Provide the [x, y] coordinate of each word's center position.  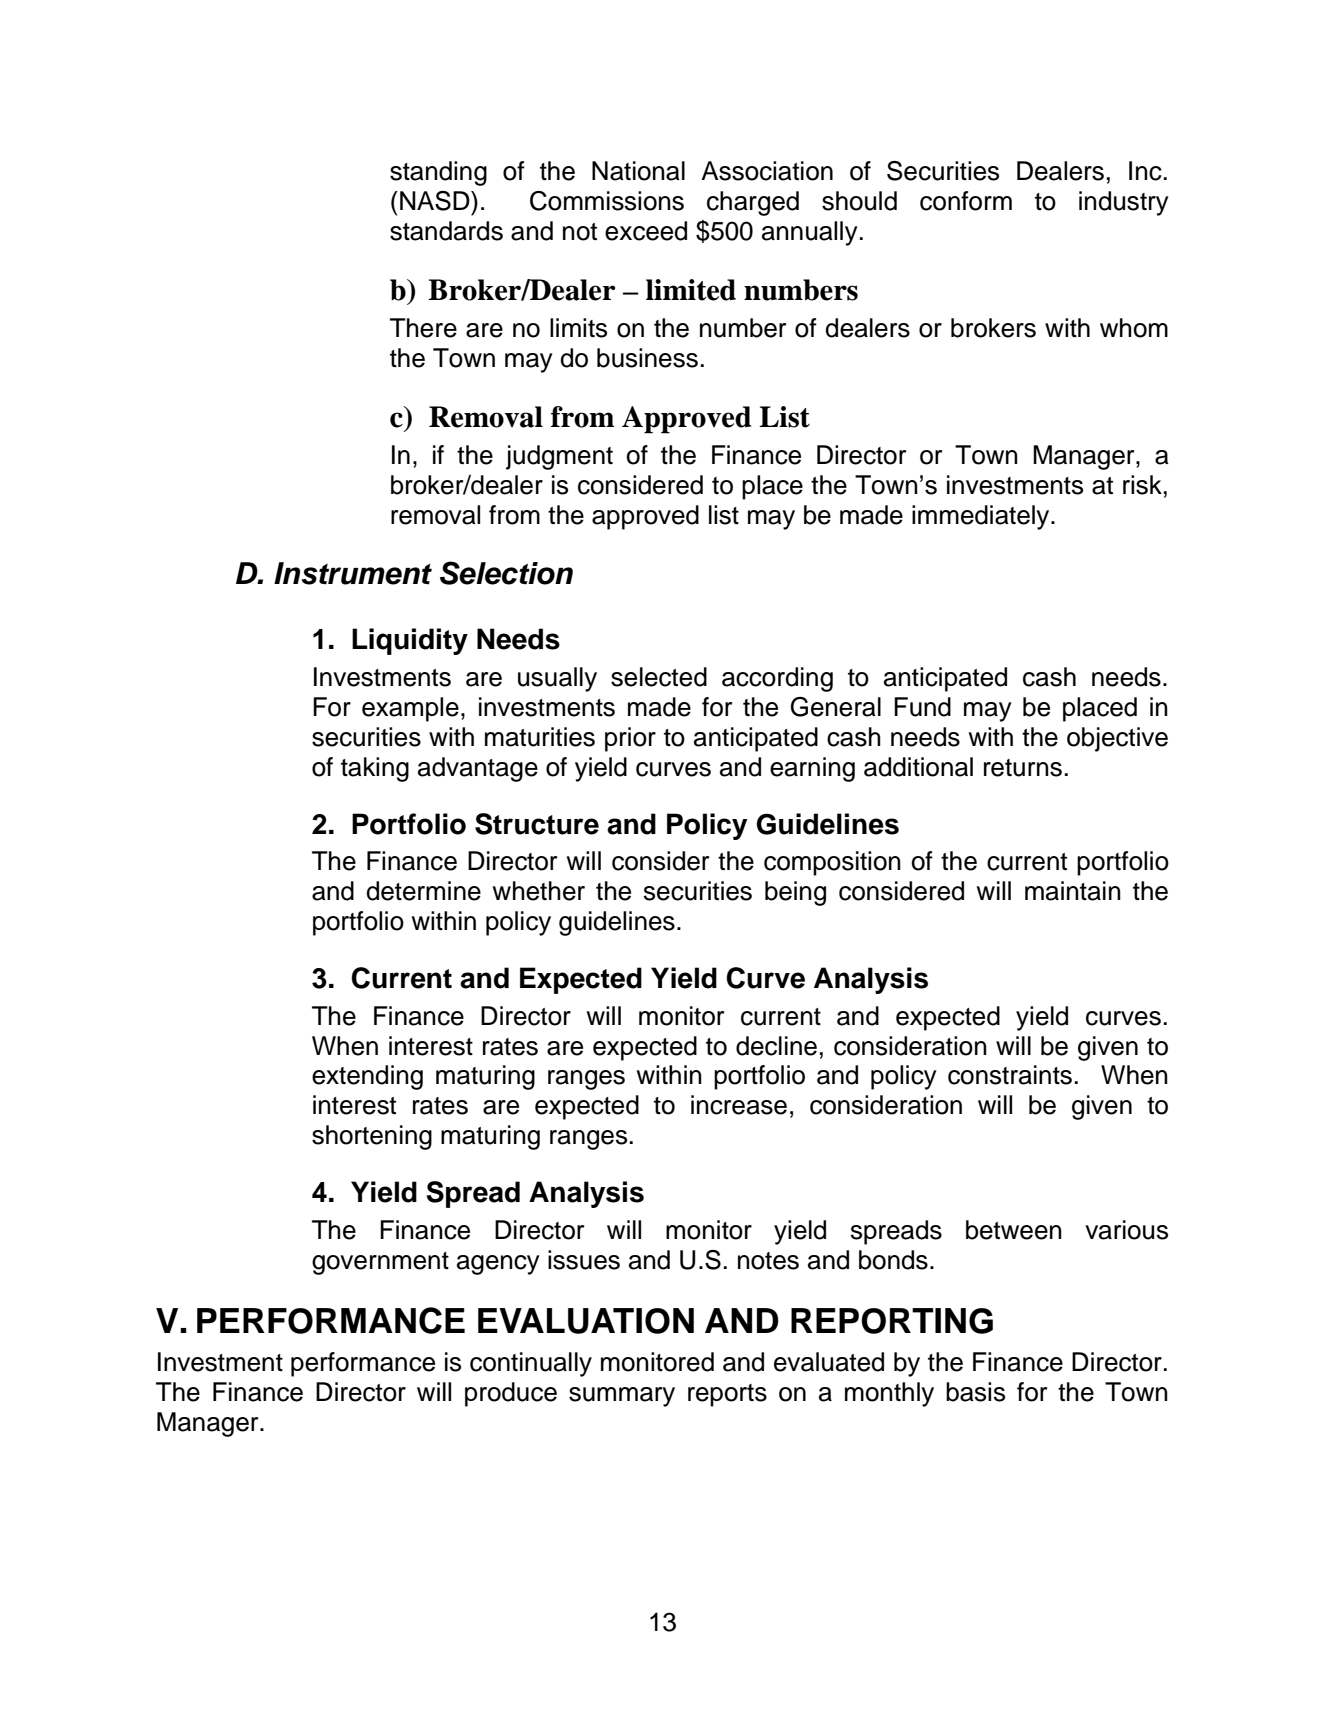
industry [1124, 203]
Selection [506, 573]
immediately [982, 517]
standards [446, 231]
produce [511, 1394]
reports [727, 1395]
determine [423, 891]
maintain [1073, 891]
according [777, 679]
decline [776, 1046]
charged [753, 203]
